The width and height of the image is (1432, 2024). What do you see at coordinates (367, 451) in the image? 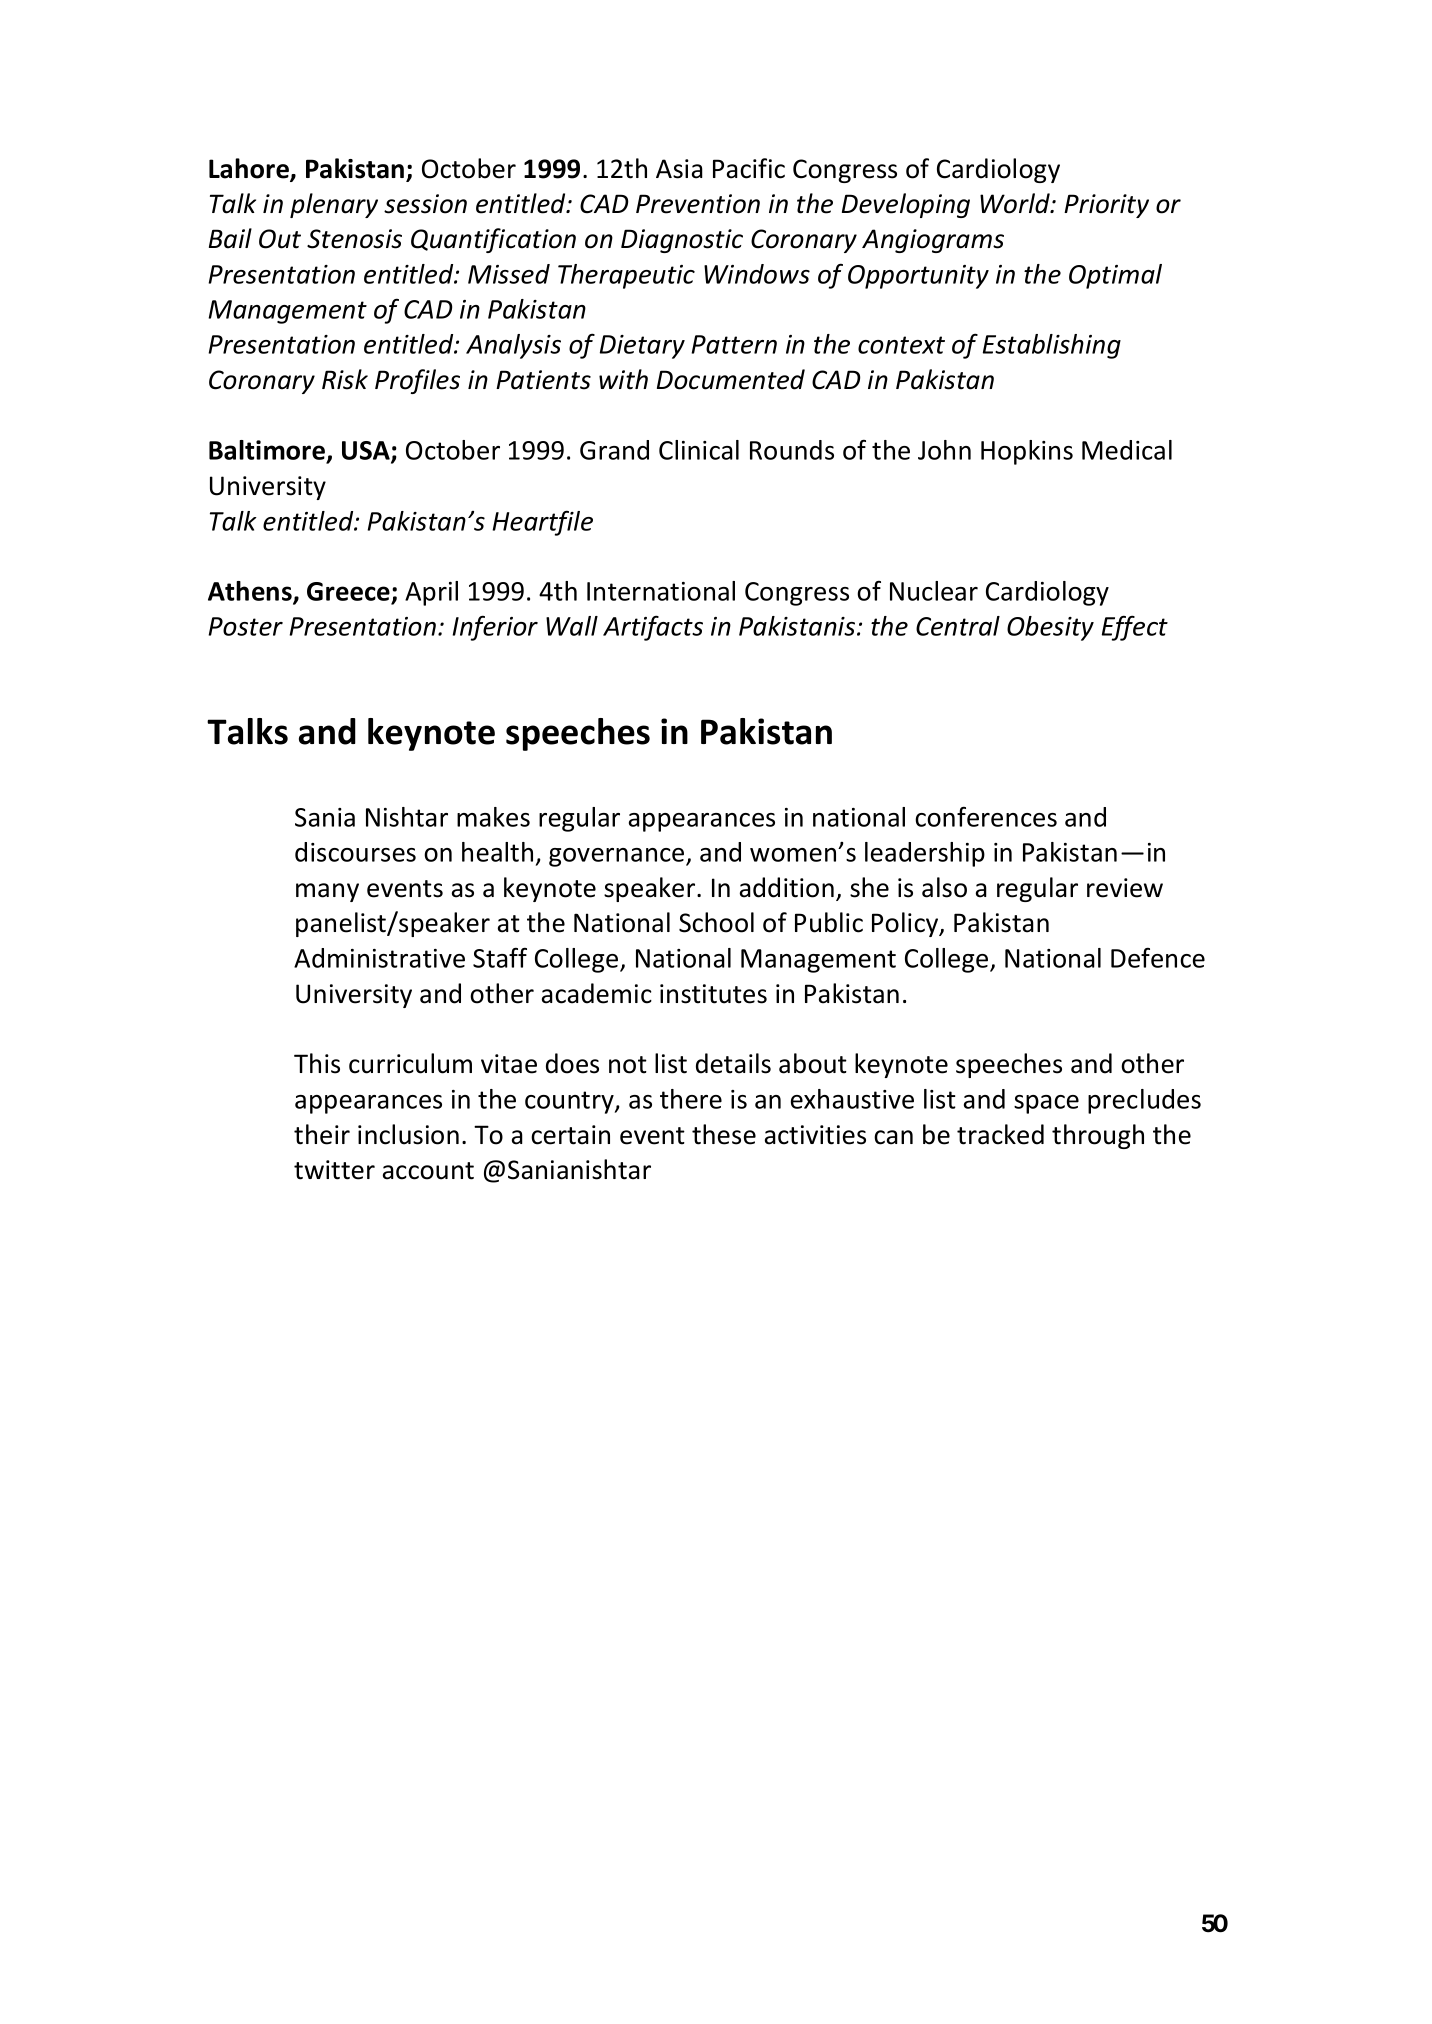
I see `USA` at bounding box center [367, 451].
